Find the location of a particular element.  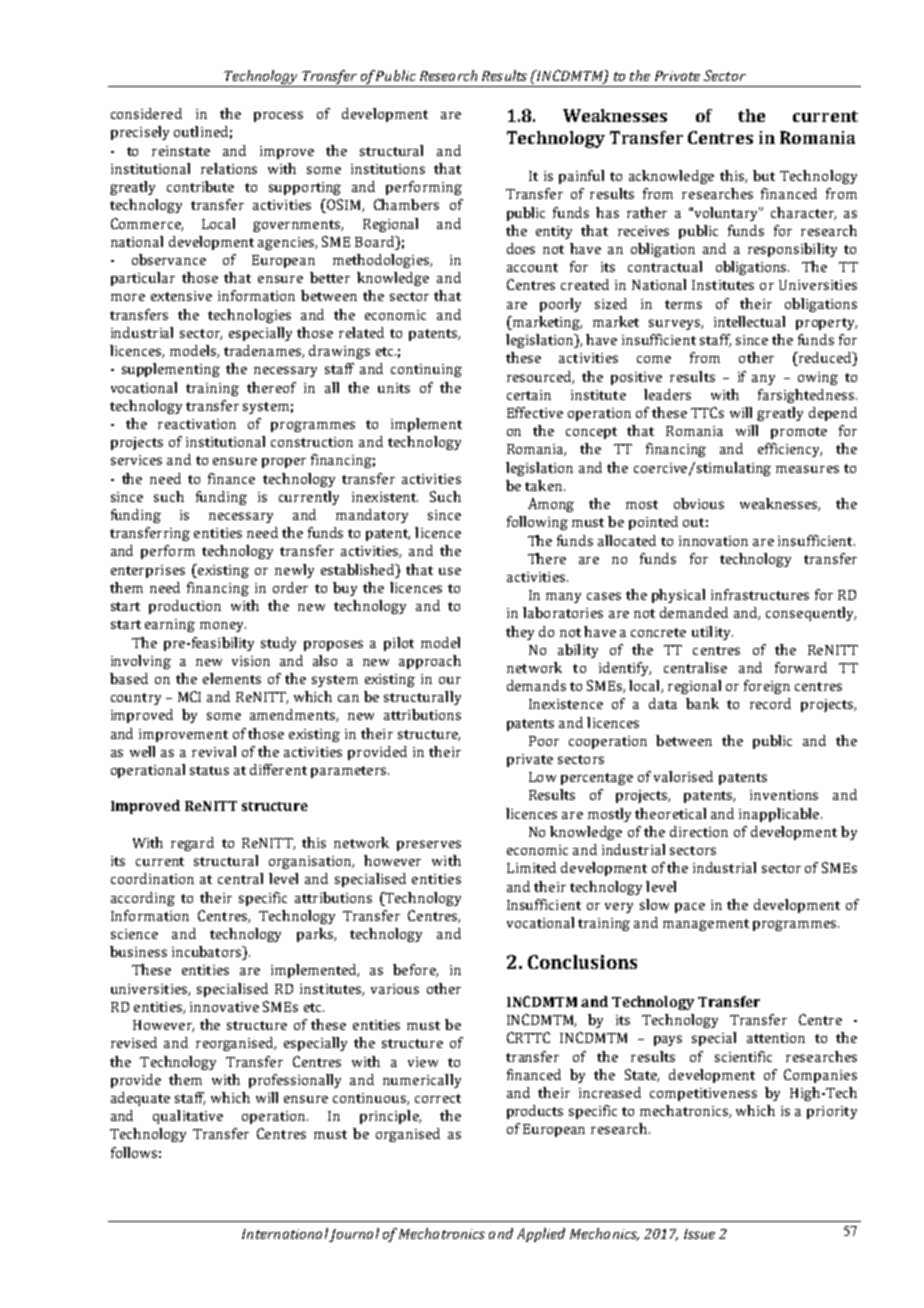

elements is located at coordinates (232, 678).
